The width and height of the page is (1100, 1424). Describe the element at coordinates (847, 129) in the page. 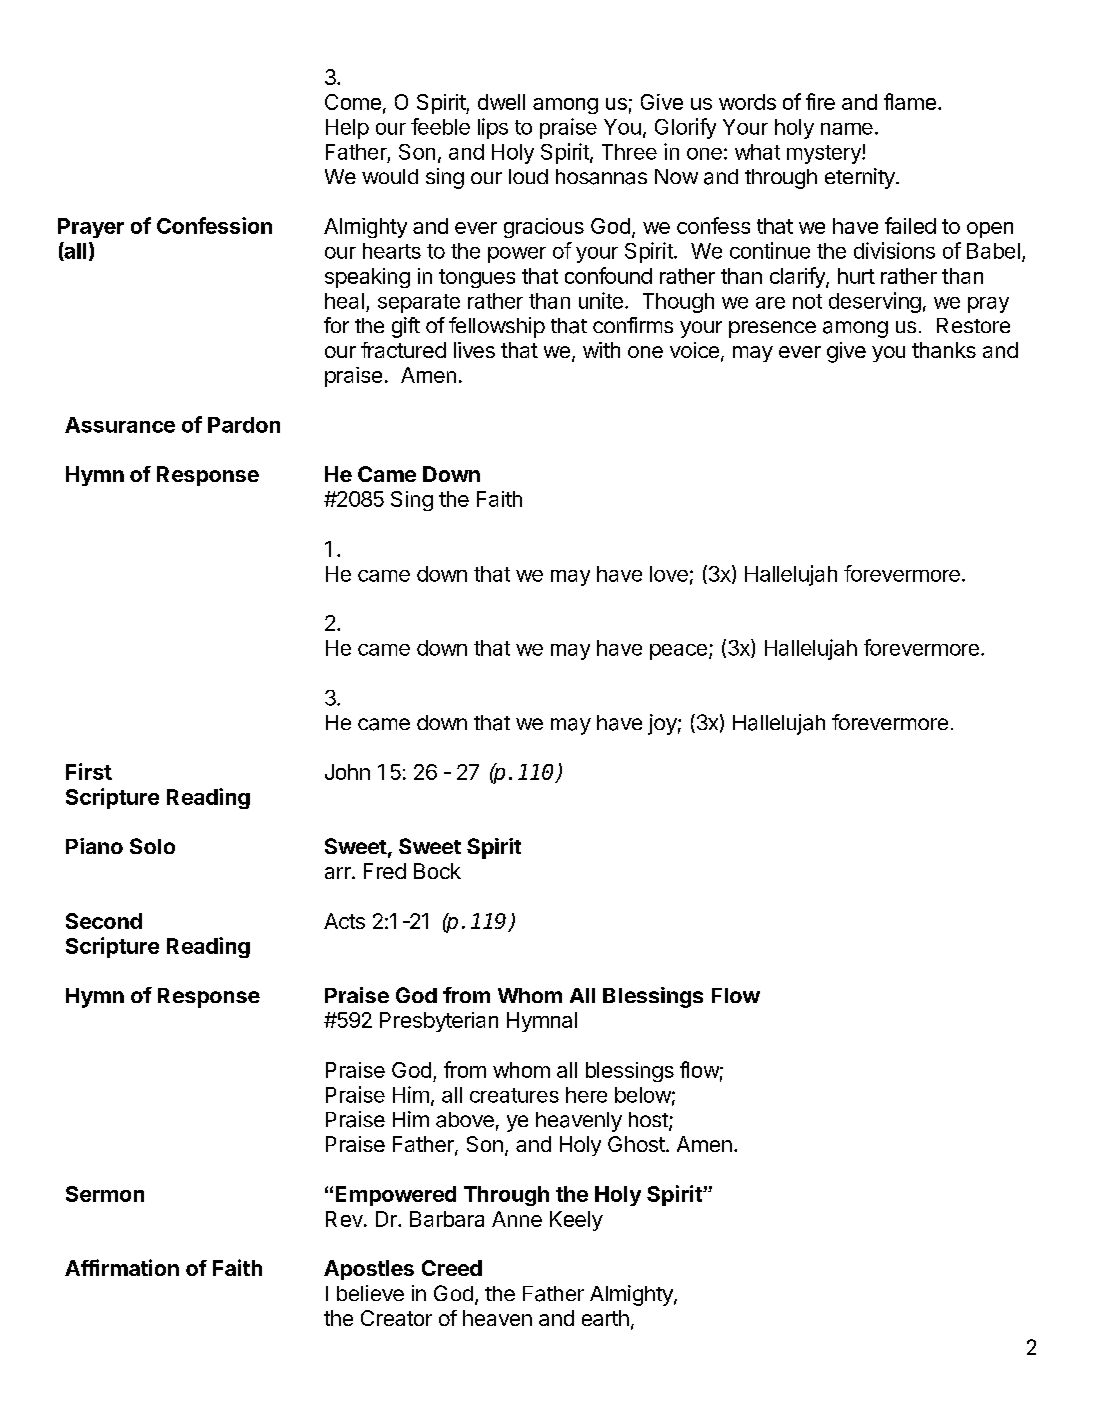

I see `name` at that location.
